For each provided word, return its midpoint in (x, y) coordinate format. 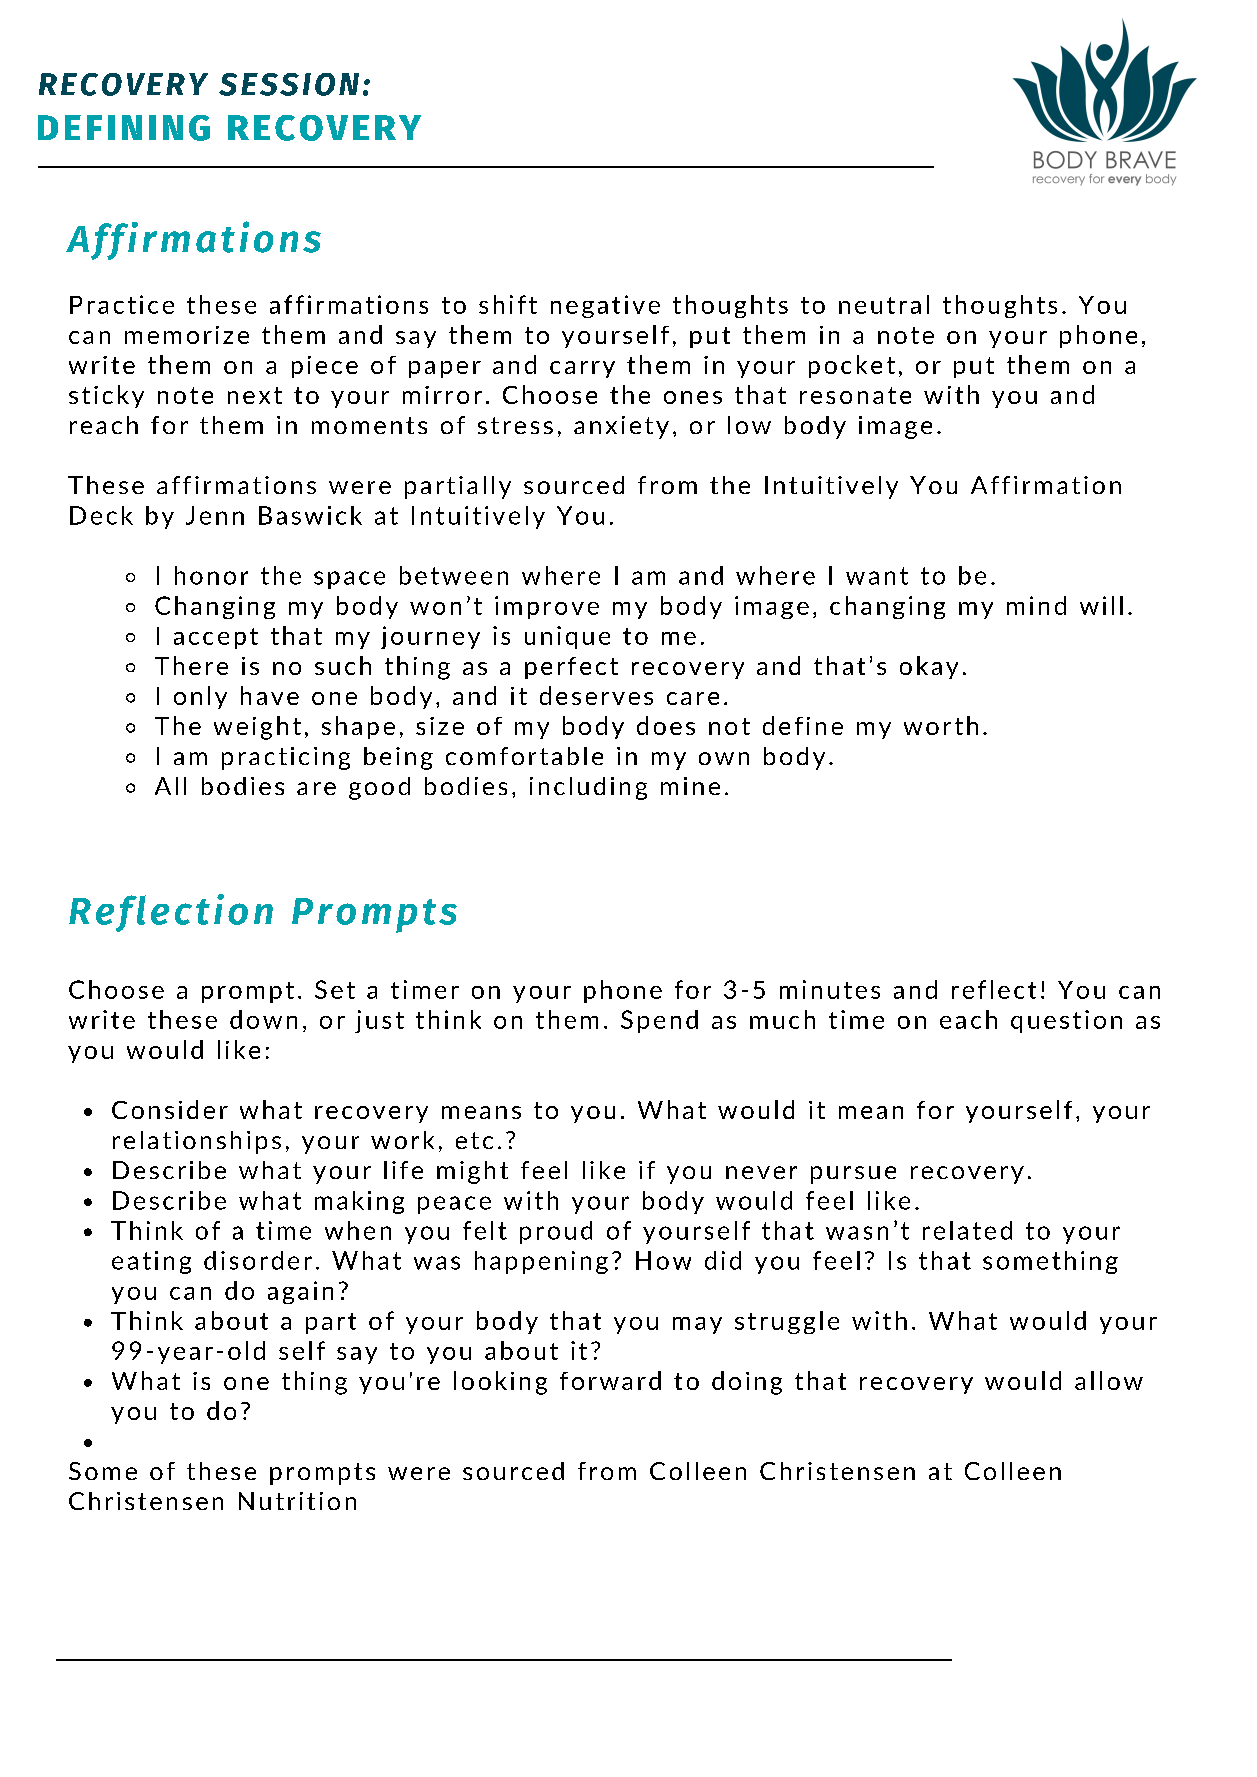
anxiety (621, 427)
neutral (884, 304)
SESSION (289, 84)
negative (605, 306)
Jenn (215, 515)
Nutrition (297, 1501)
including (588, 788)
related (967, 1230)
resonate (855, 395)
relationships (197, 1142)
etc (474, 1140)
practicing (286, 758)
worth (941, 725)
